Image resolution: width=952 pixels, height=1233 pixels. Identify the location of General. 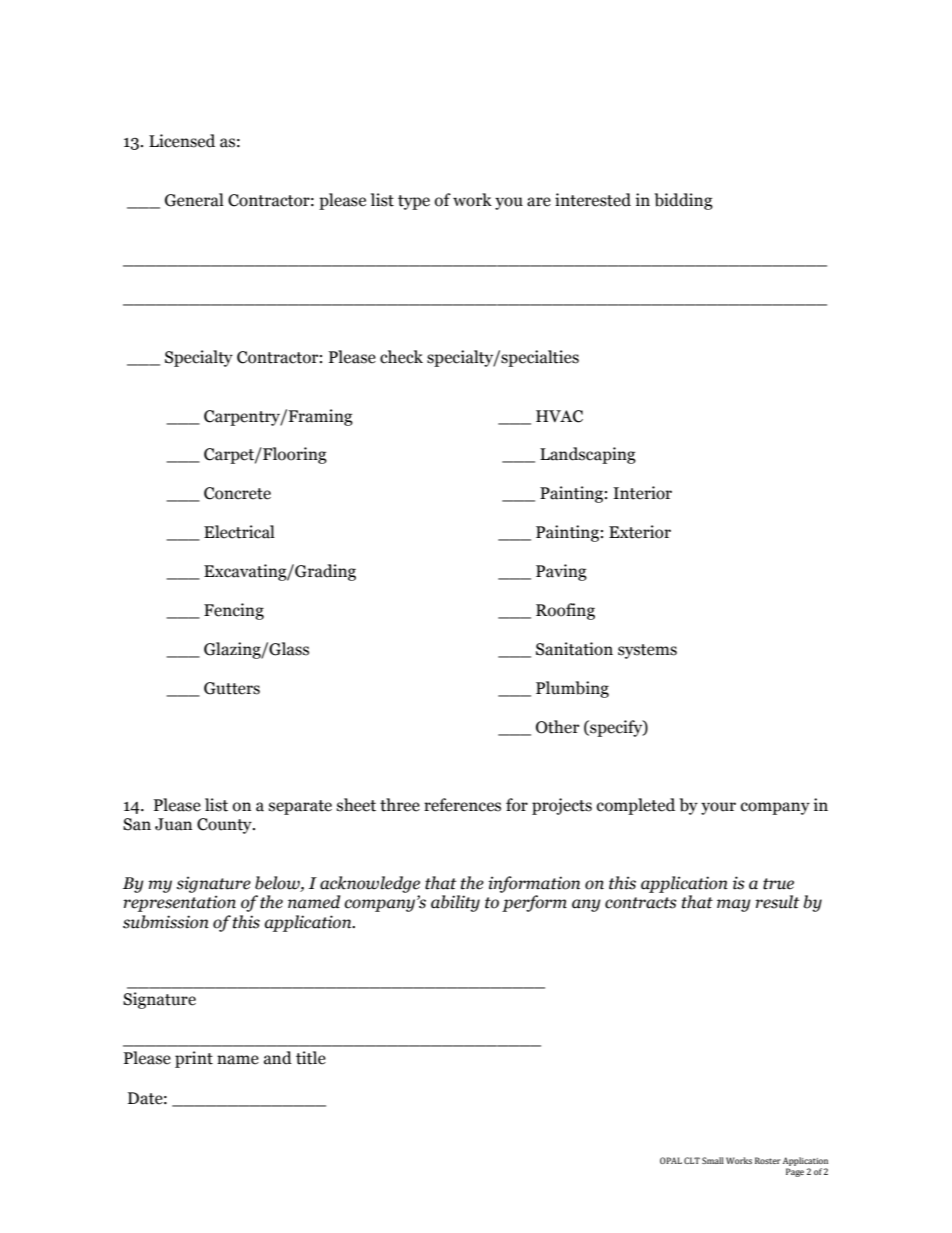
(194, 200).
